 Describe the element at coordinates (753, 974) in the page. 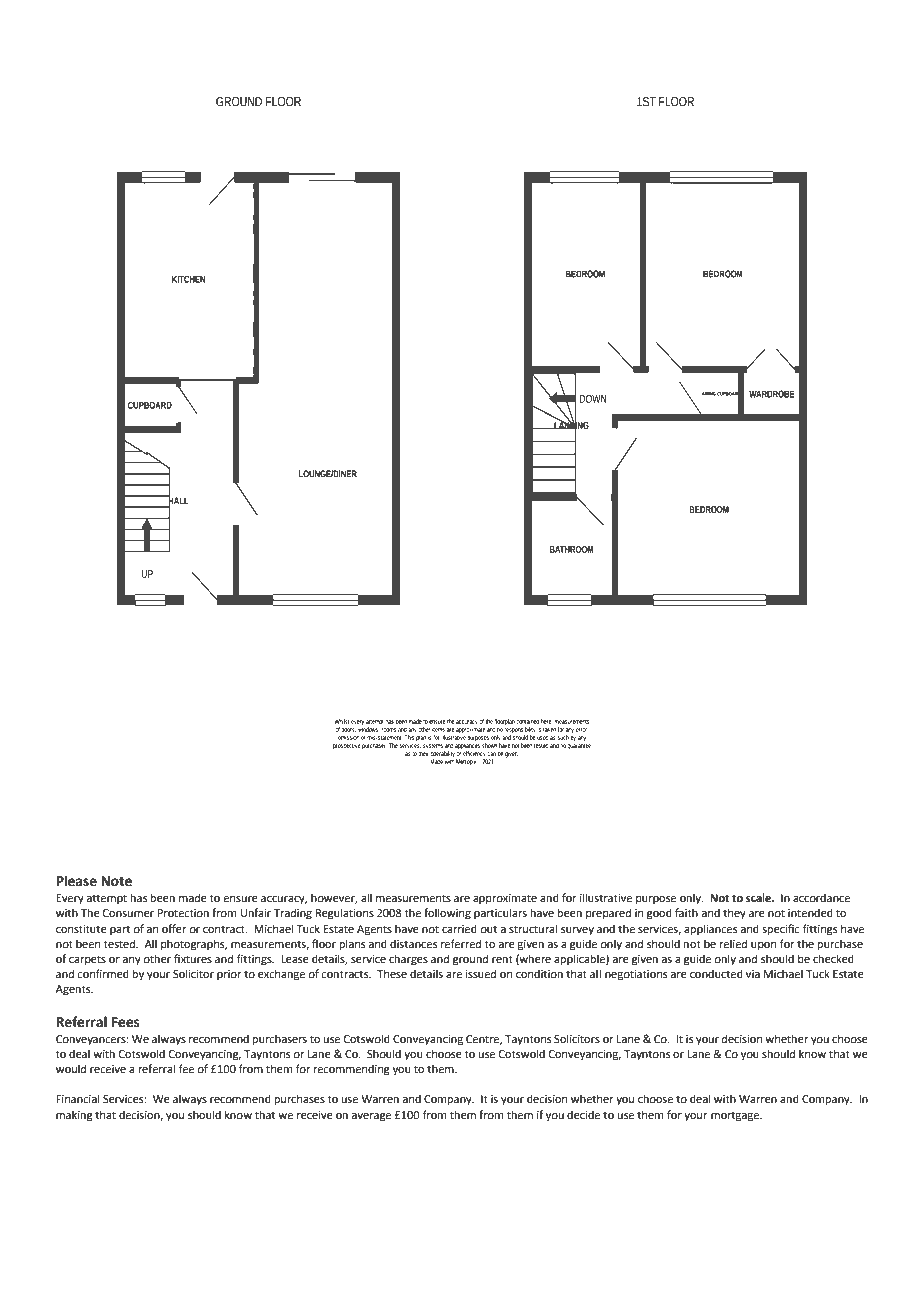

I see `via` at that location.
